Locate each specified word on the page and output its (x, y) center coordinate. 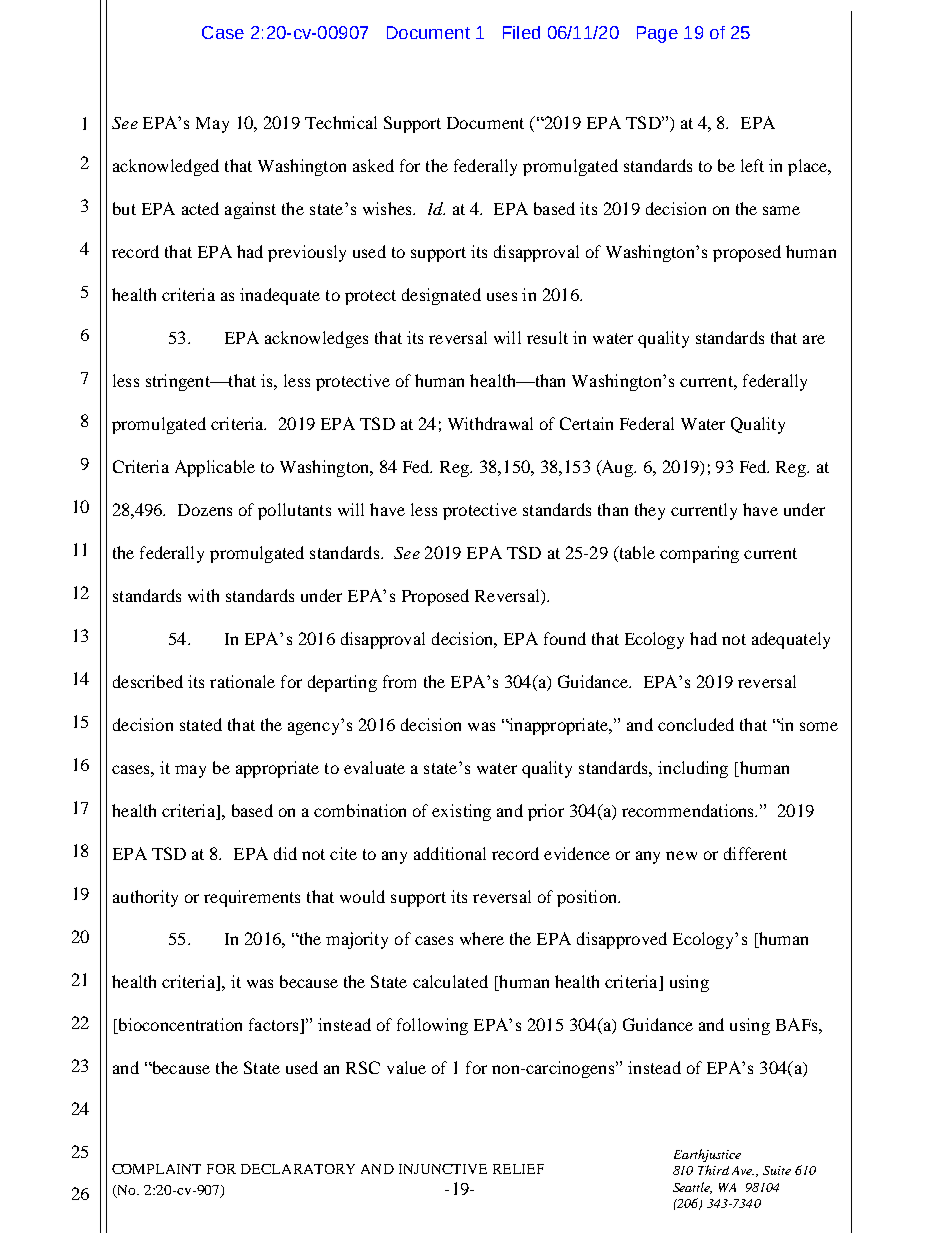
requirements (252, 898)
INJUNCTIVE (443, 1169)
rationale (242, 681)
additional (450, 853)
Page (657, 34)
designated (441, 296)
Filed (521, 32)
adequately (791, 640)
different (755, 853)
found (565, 638)
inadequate (280, 296)
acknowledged (166, 167)
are (814, 339)
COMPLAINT (156, 1169)
